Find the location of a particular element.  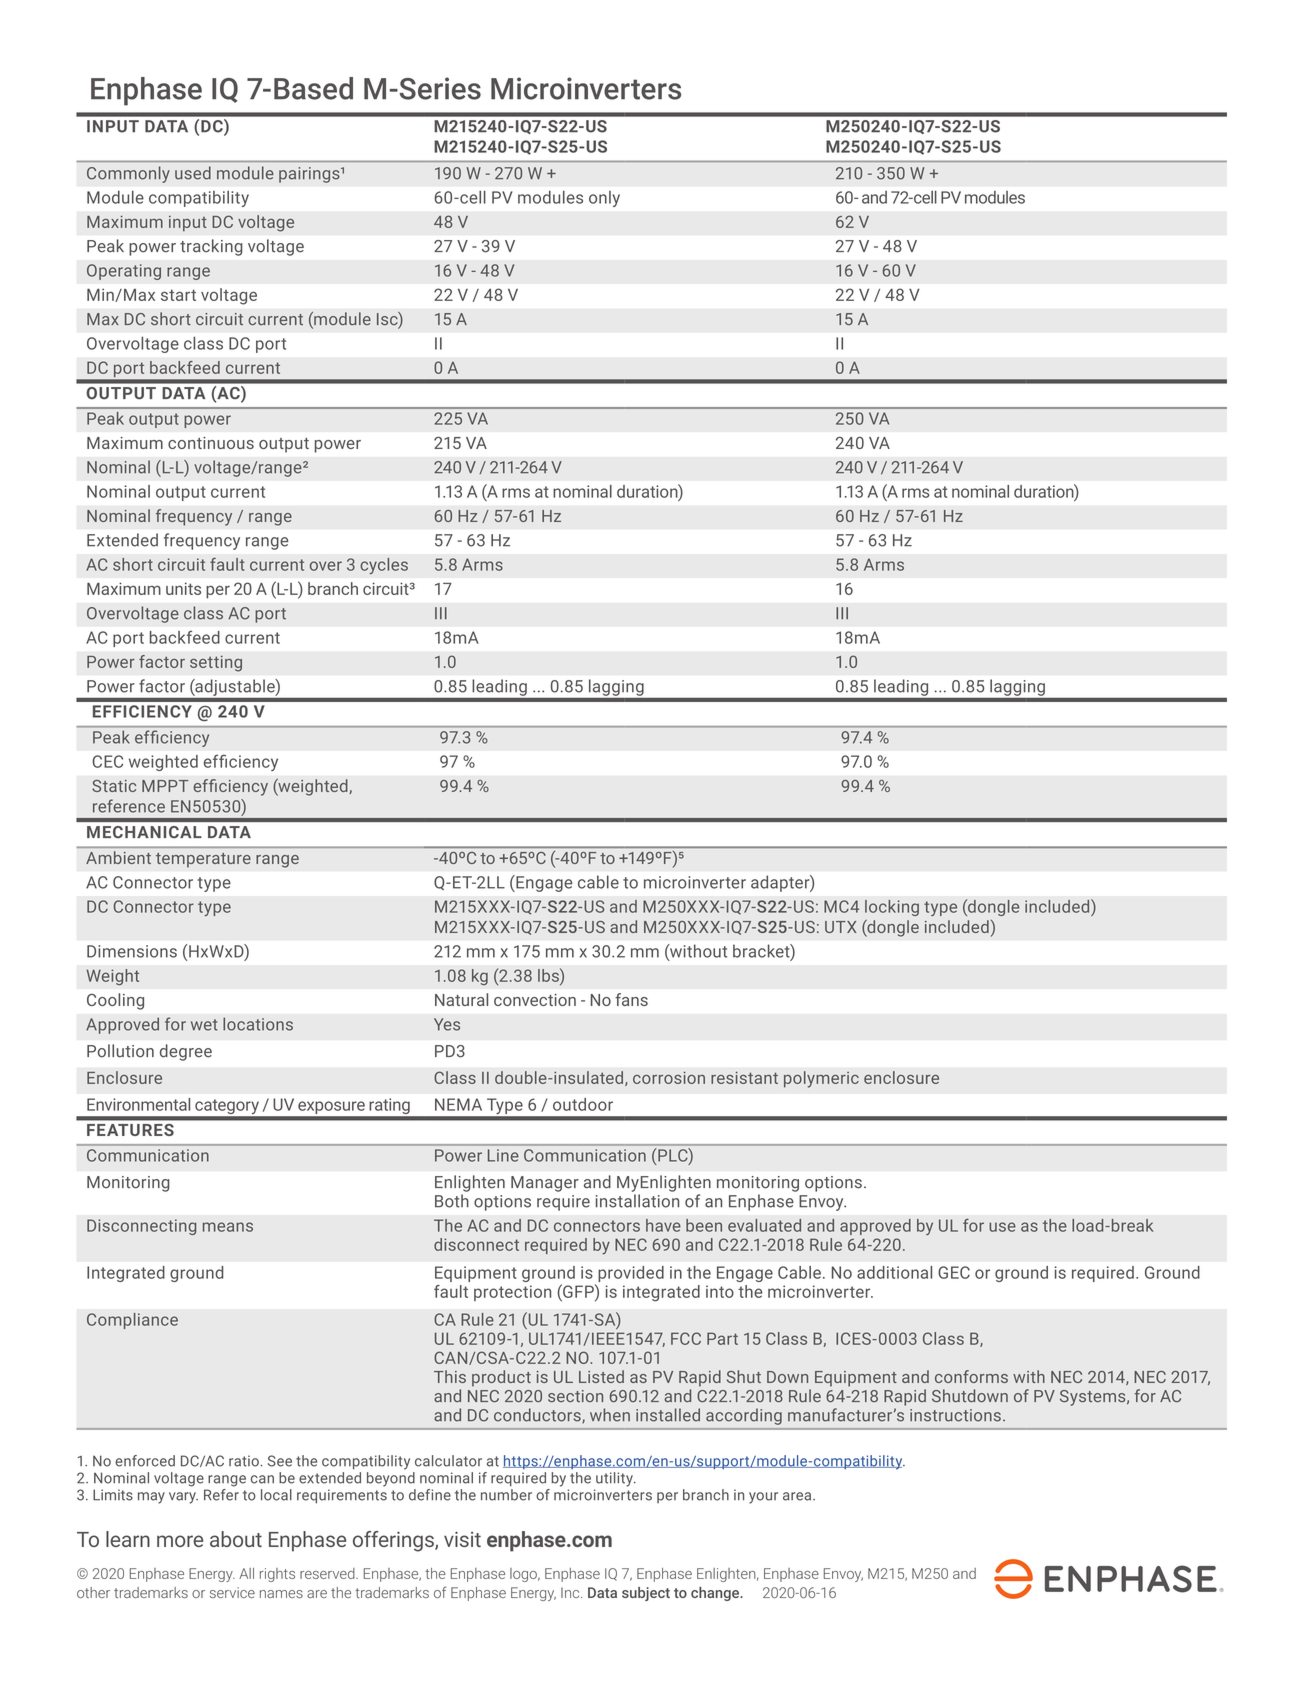

units is located at coordinates (183, 588).
